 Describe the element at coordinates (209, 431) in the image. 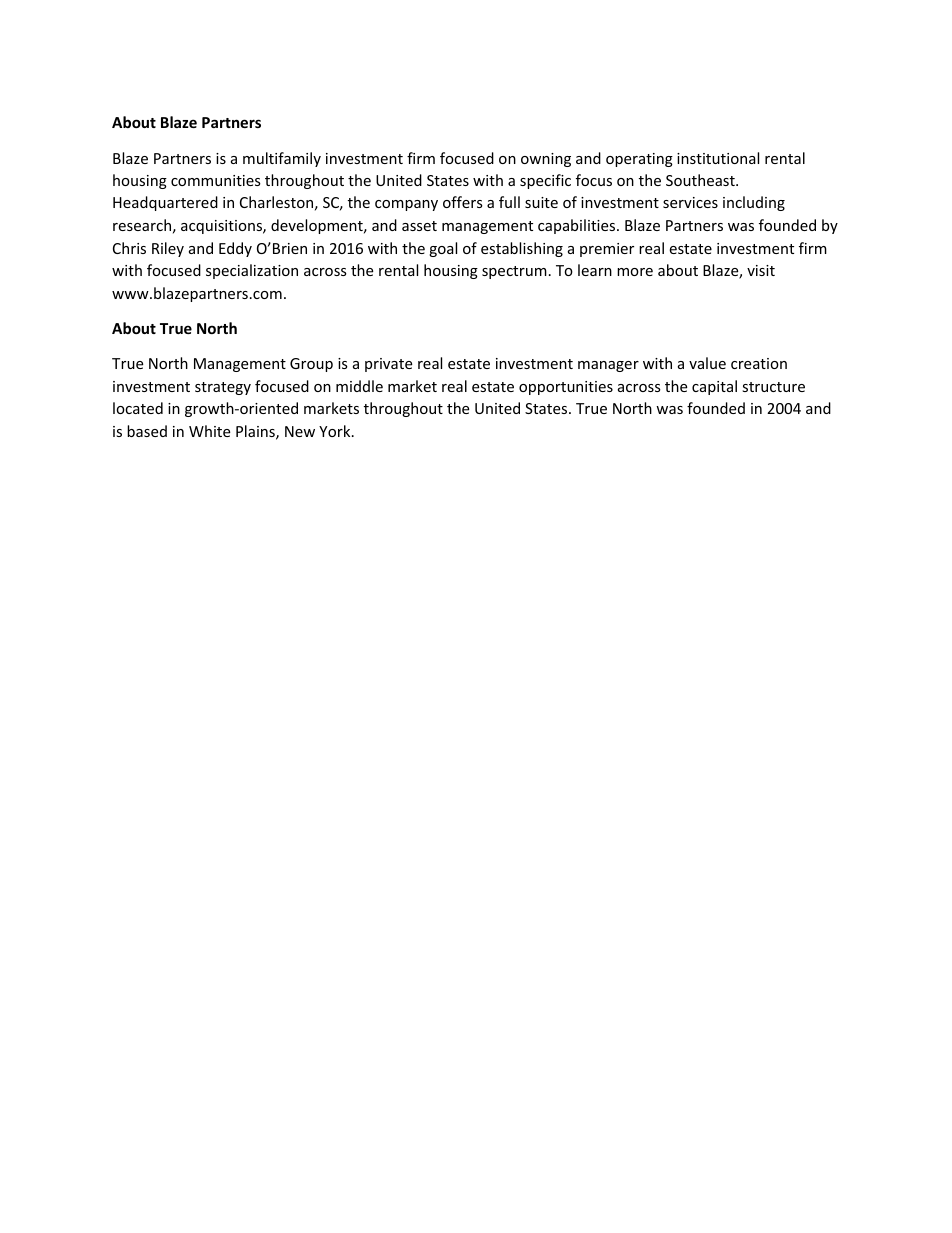

I see `White` at that location.
